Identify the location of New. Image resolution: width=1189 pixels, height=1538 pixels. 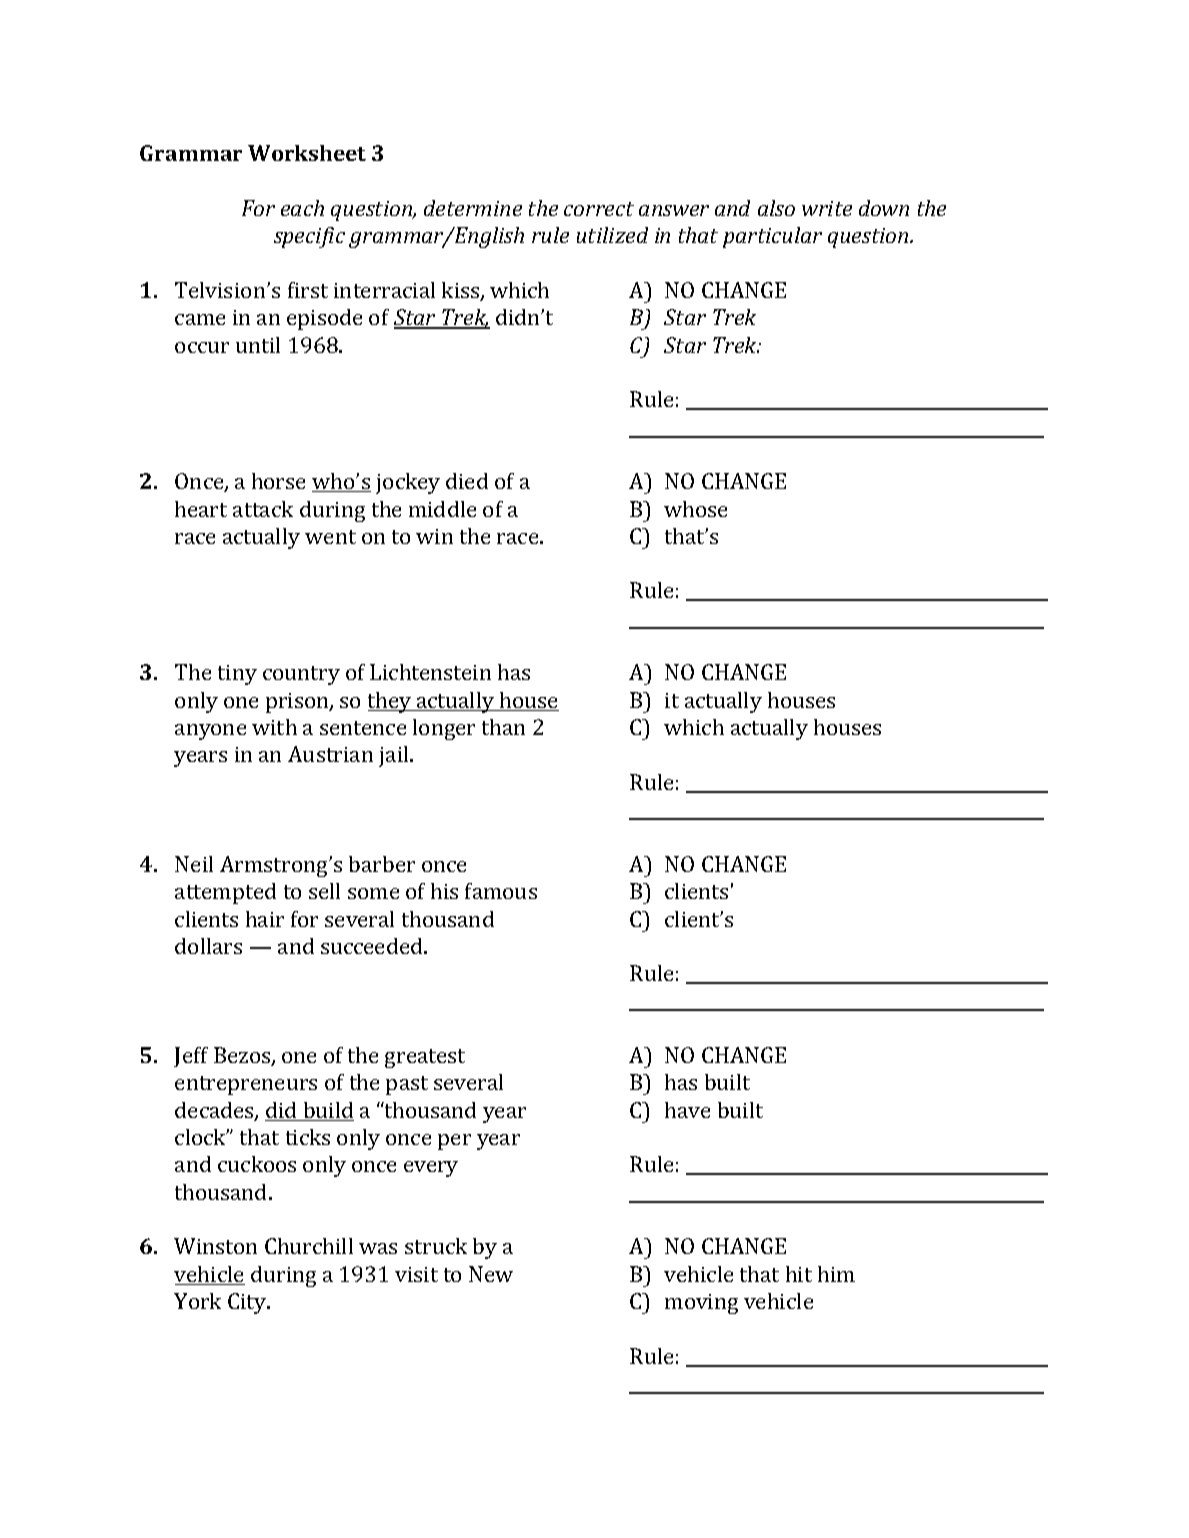
(491, 1274).
